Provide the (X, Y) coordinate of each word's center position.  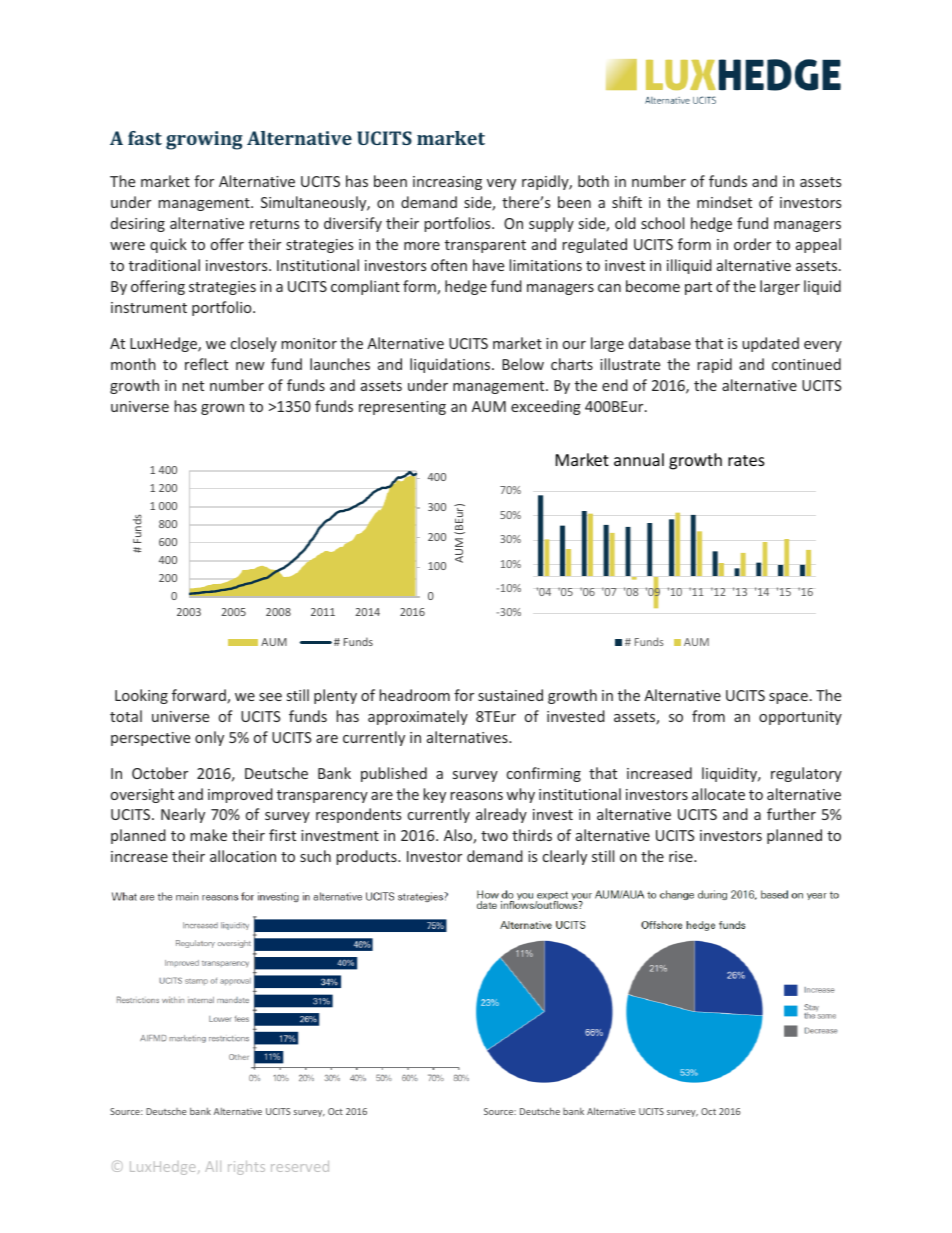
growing (204, 140)
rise (682, 856)
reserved (300, 1166)
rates (746, 460)
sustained (510, 695)
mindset (724, 202)
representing (402, 408)
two (494, 836)
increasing (447, 183)
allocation (243, 856)
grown (222, 409)
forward (200, 696)
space (788, 698)
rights (246, 1168)
